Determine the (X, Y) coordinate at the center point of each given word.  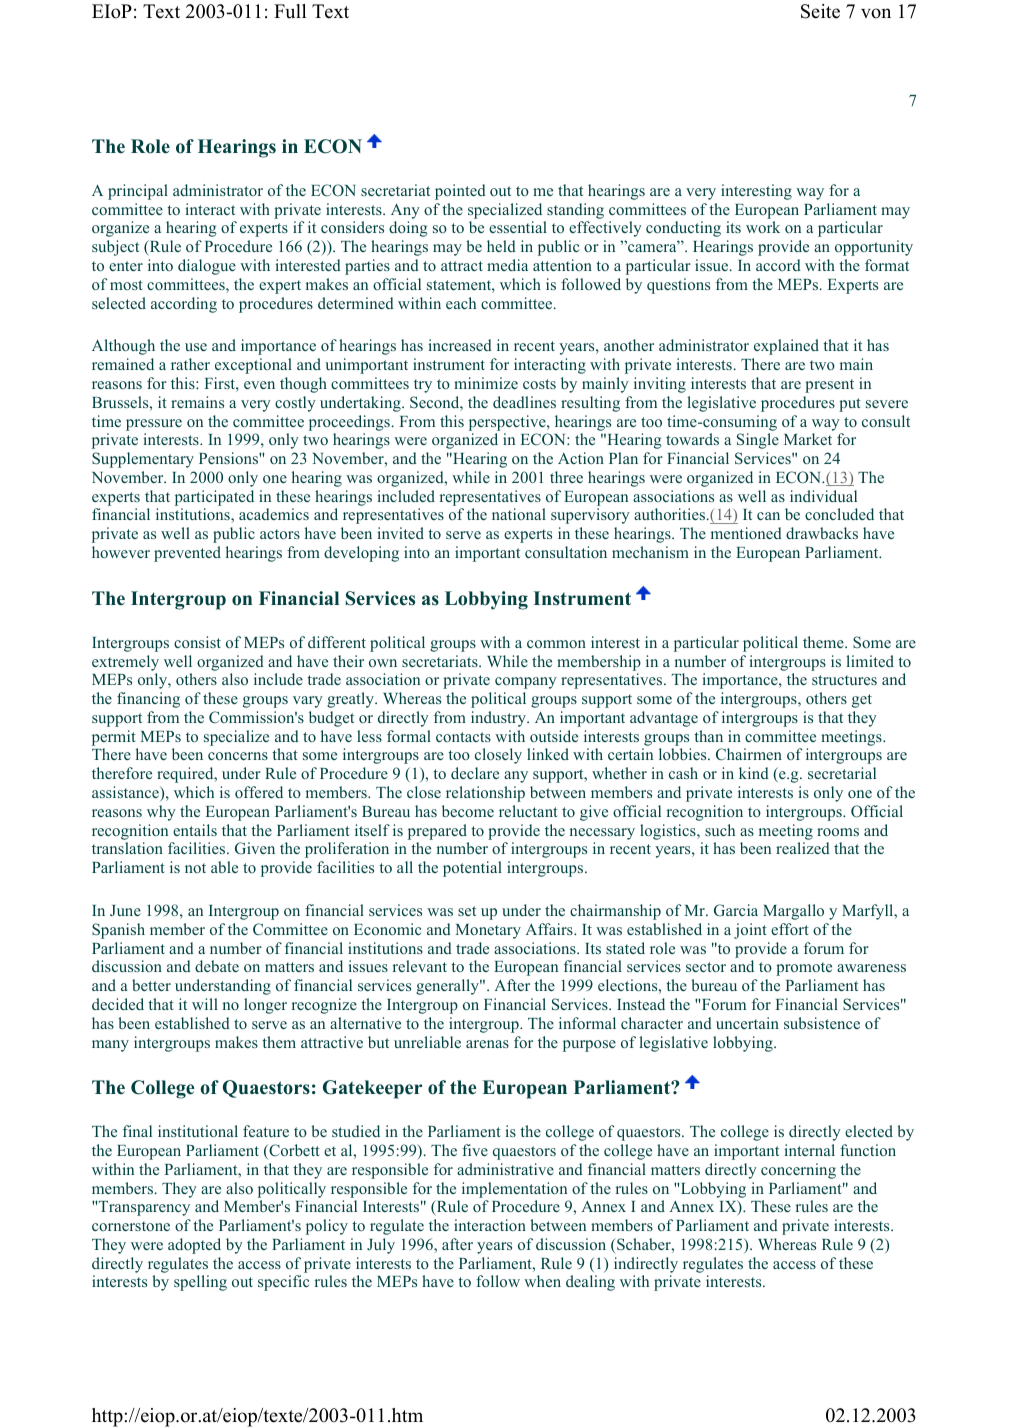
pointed (460, 192)
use (196, 347)
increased (460, 345)
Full (290, 11)
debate (217, 966)
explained (786, 347)
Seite (820, 11)
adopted (194, 1246)
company (526, 683)
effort (790, 929)
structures (844, 680)
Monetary (488, 931)
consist (197, 642)
